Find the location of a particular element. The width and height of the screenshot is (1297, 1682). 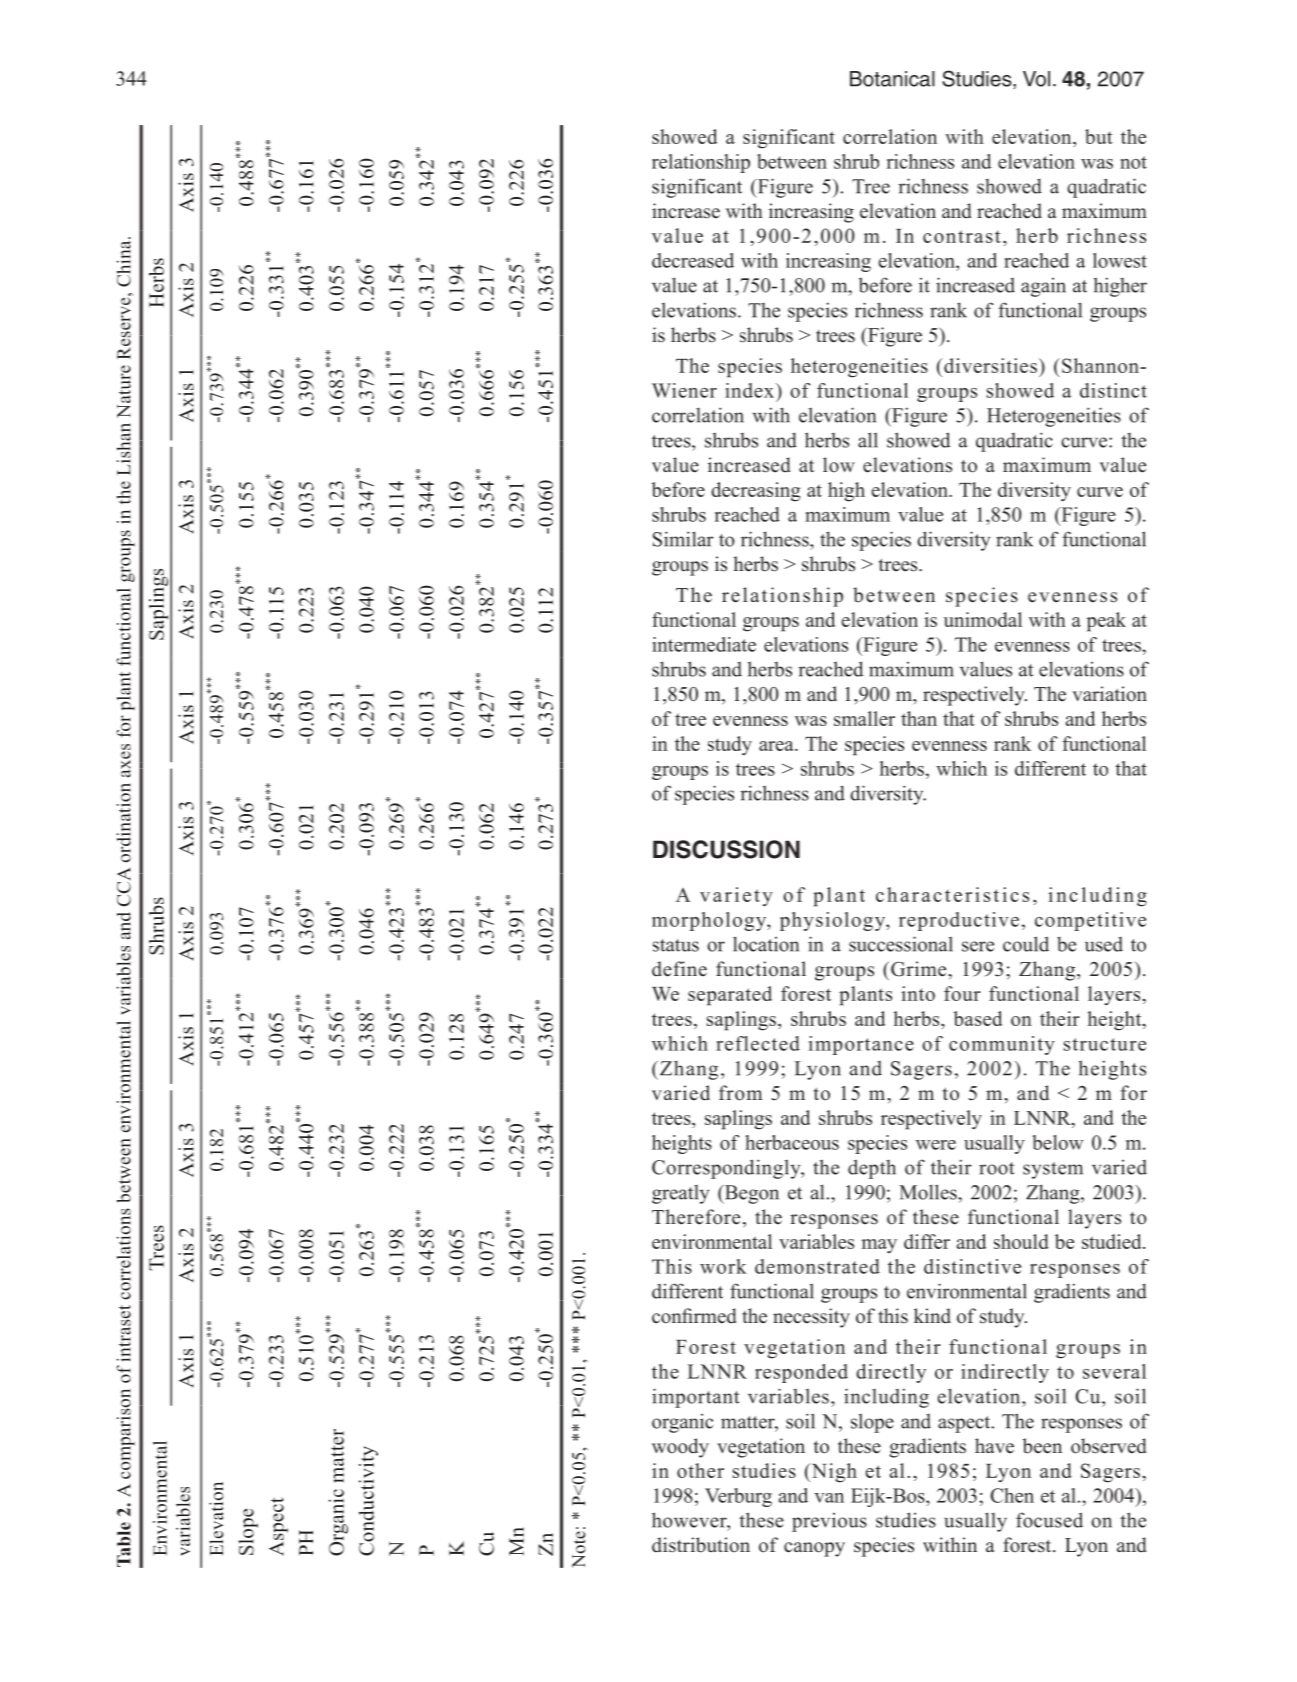

Vol is located at coordinates (1036, 79).
